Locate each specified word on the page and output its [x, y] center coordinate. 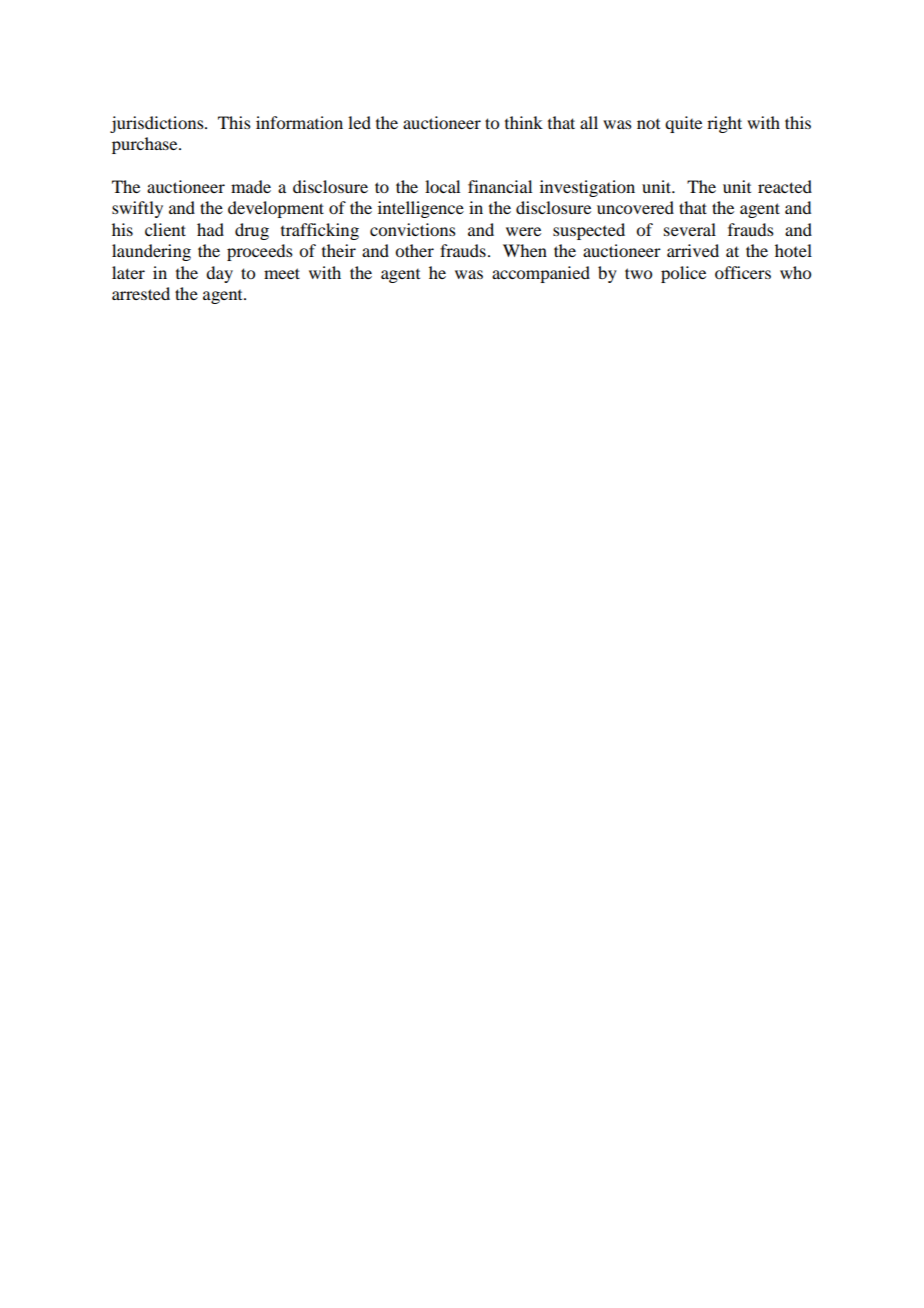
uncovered [635, 207]
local [442, 186]
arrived [693, 250]
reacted [785, 186]
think [524, 122]
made [251, 186]
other [414, 250]
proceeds [260, 252]
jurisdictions [158, 124]
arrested [141, 293]
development [276, 209]
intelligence [421, 209]
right [724, 124]
